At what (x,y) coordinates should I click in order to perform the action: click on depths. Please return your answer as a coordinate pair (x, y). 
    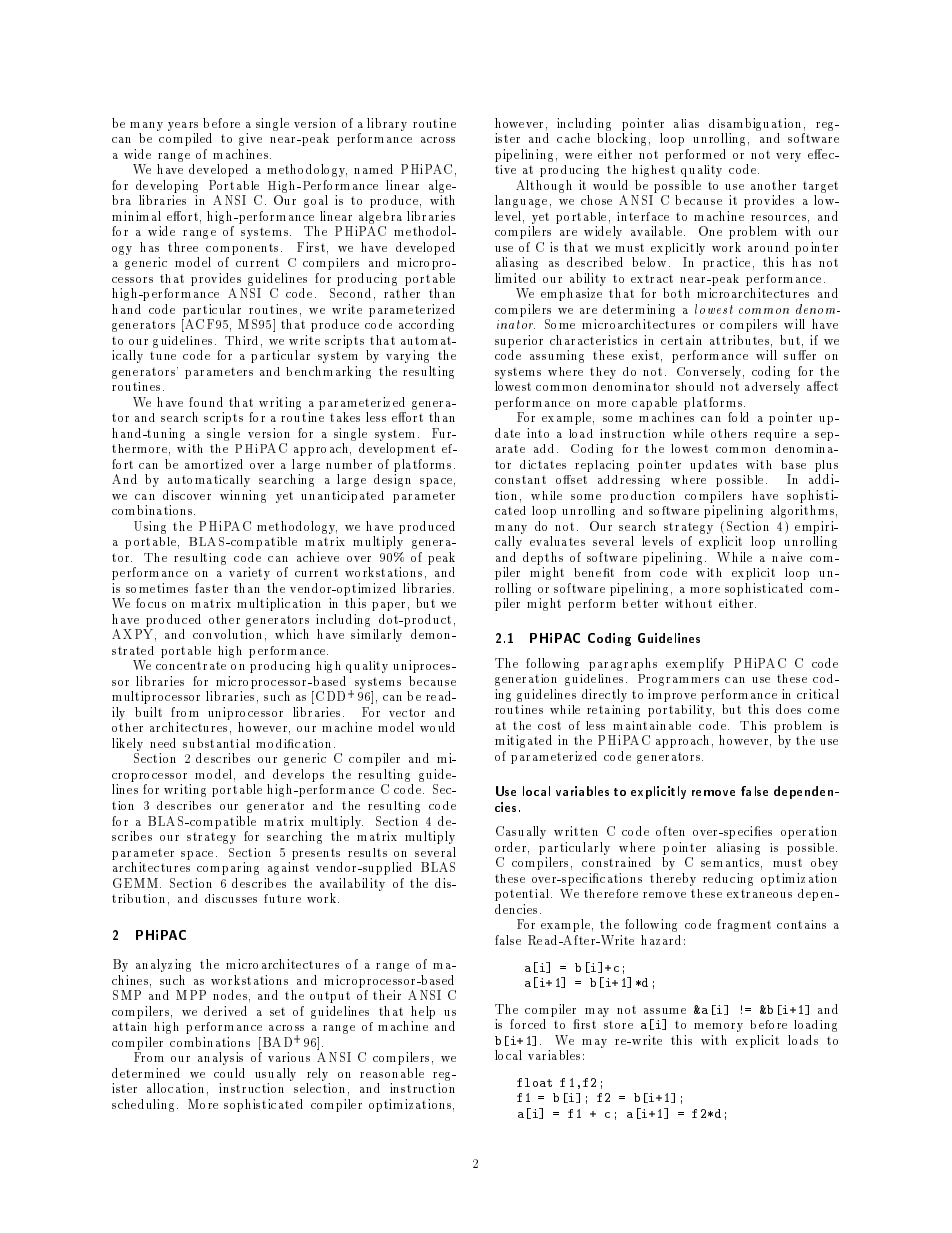
    Looking at the image, I should click on (543, 558).
